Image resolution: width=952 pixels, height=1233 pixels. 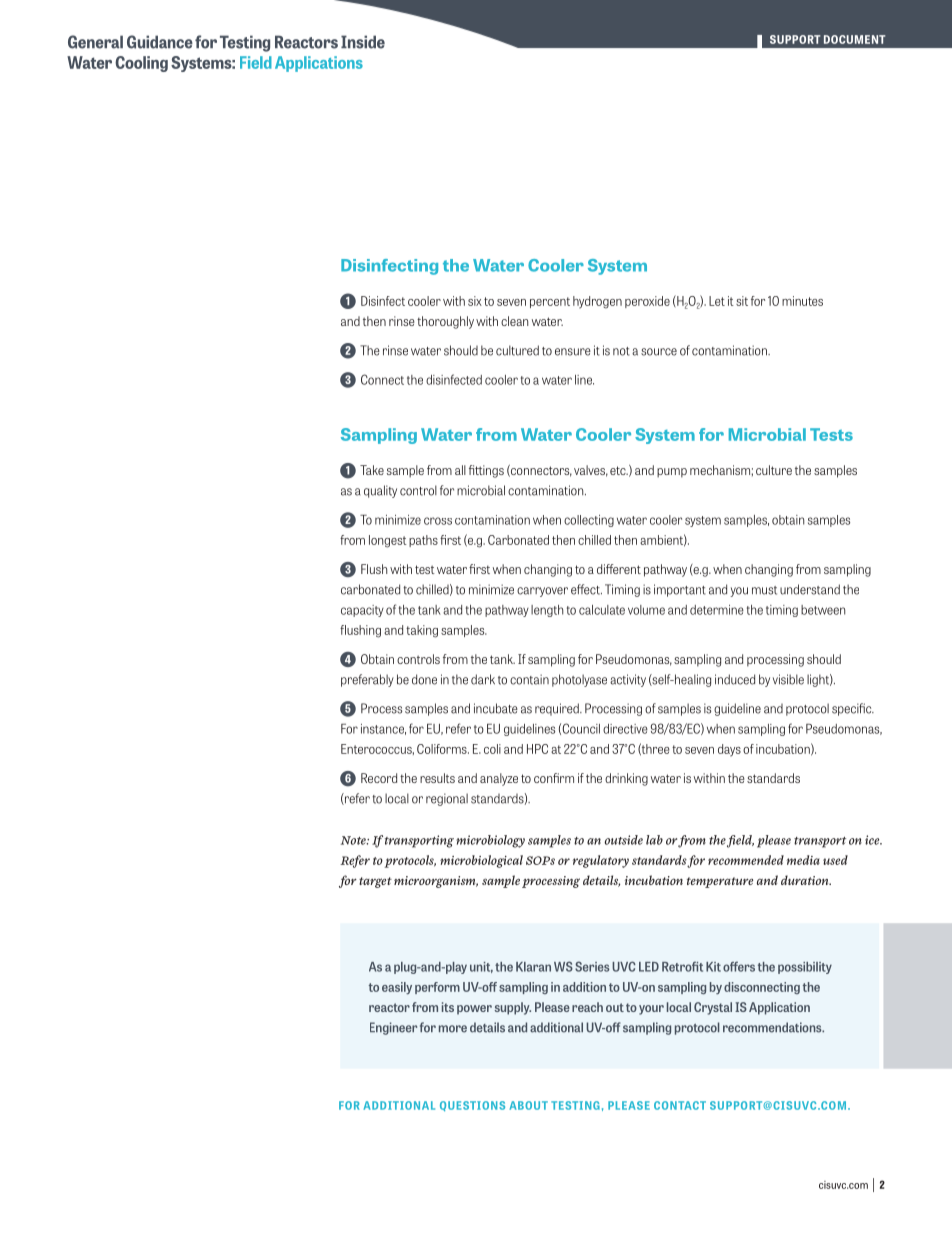 I want to click on Cooling, so click(x=141, y=64).
